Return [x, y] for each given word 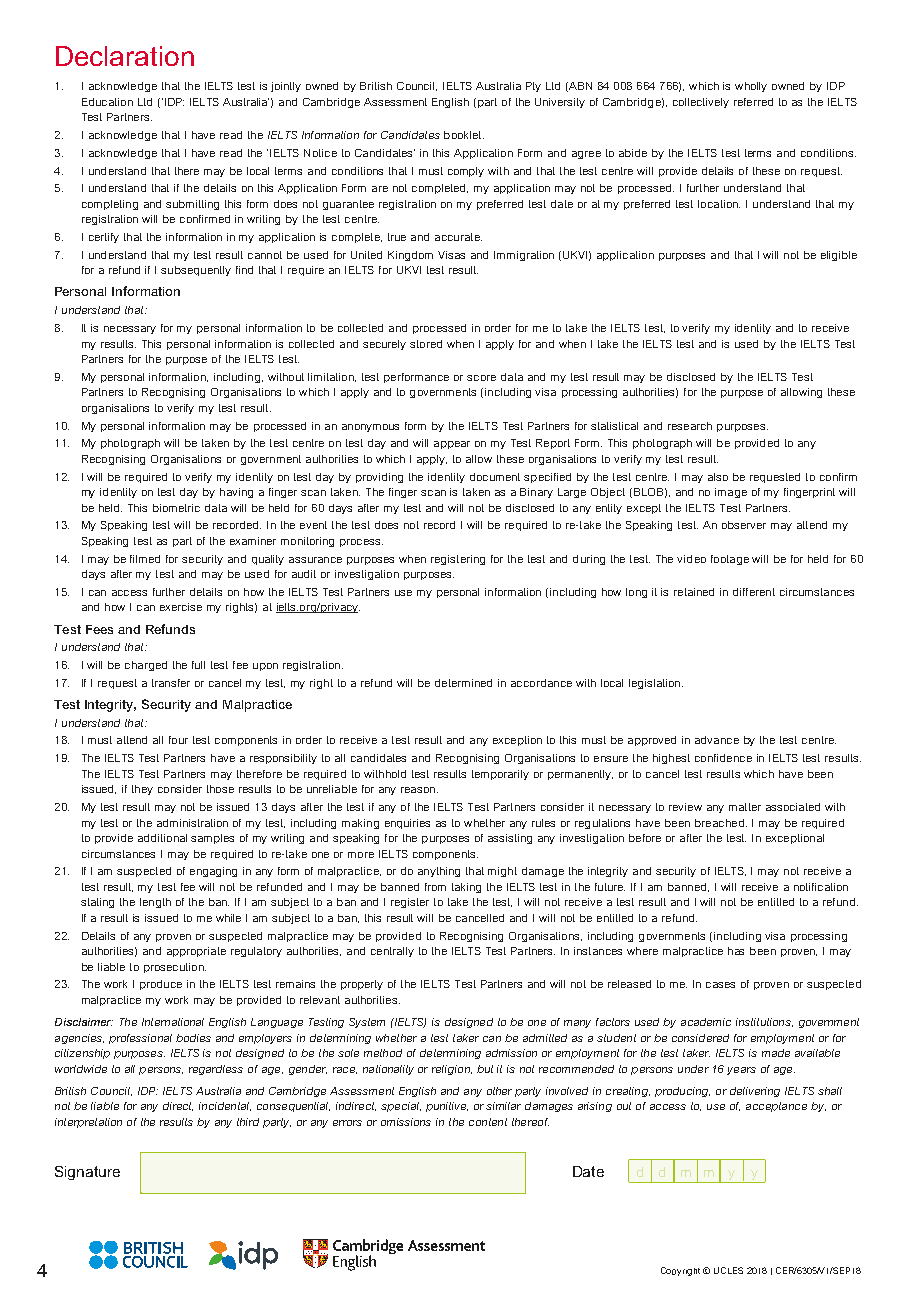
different [754, 592]
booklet [464, 135]
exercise [181, 607]
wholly [751, 87]
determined [463, 683]
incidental [225, 1106]
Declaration [125, 56]
